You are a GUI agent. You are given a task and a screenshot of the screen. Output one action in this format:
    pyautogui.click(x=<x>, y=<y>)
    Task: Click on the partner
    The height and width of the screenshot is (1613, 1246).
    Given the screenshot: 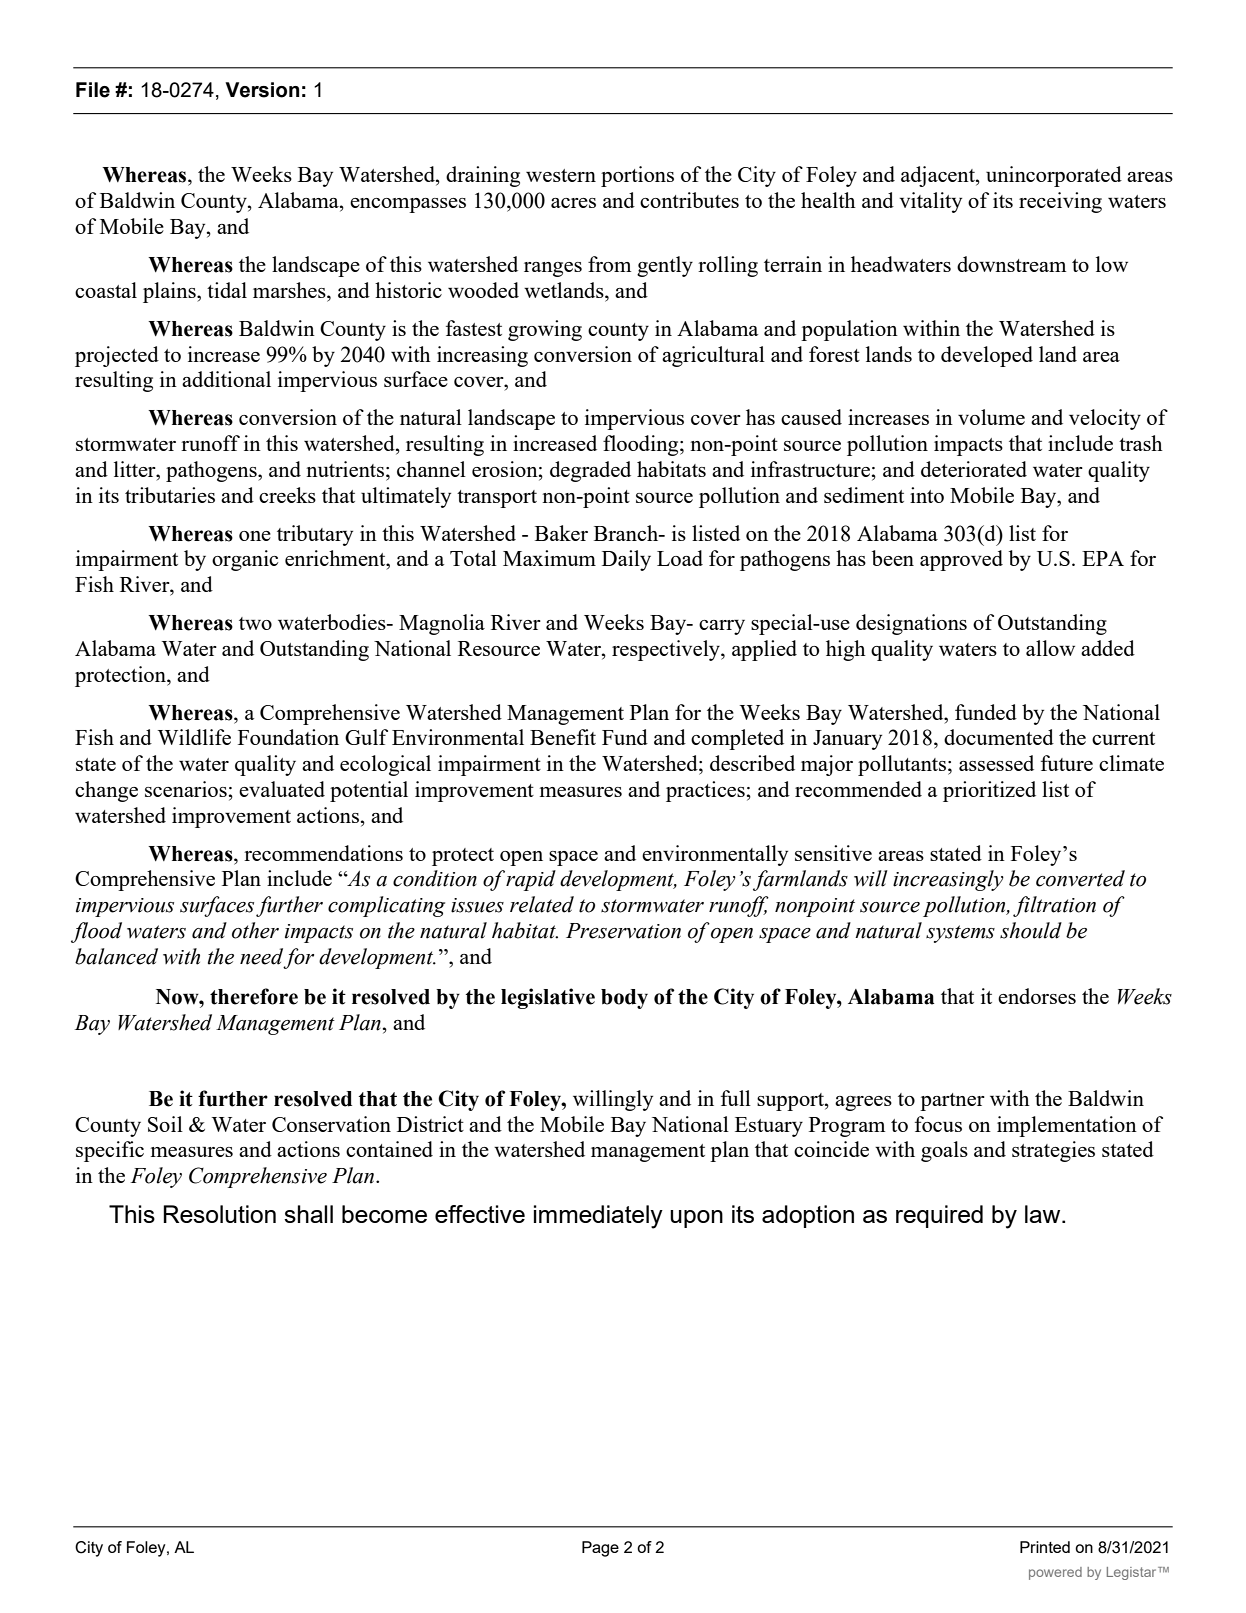 What is the action you would take?
    pyautogui.click(x=952, y=1102)
